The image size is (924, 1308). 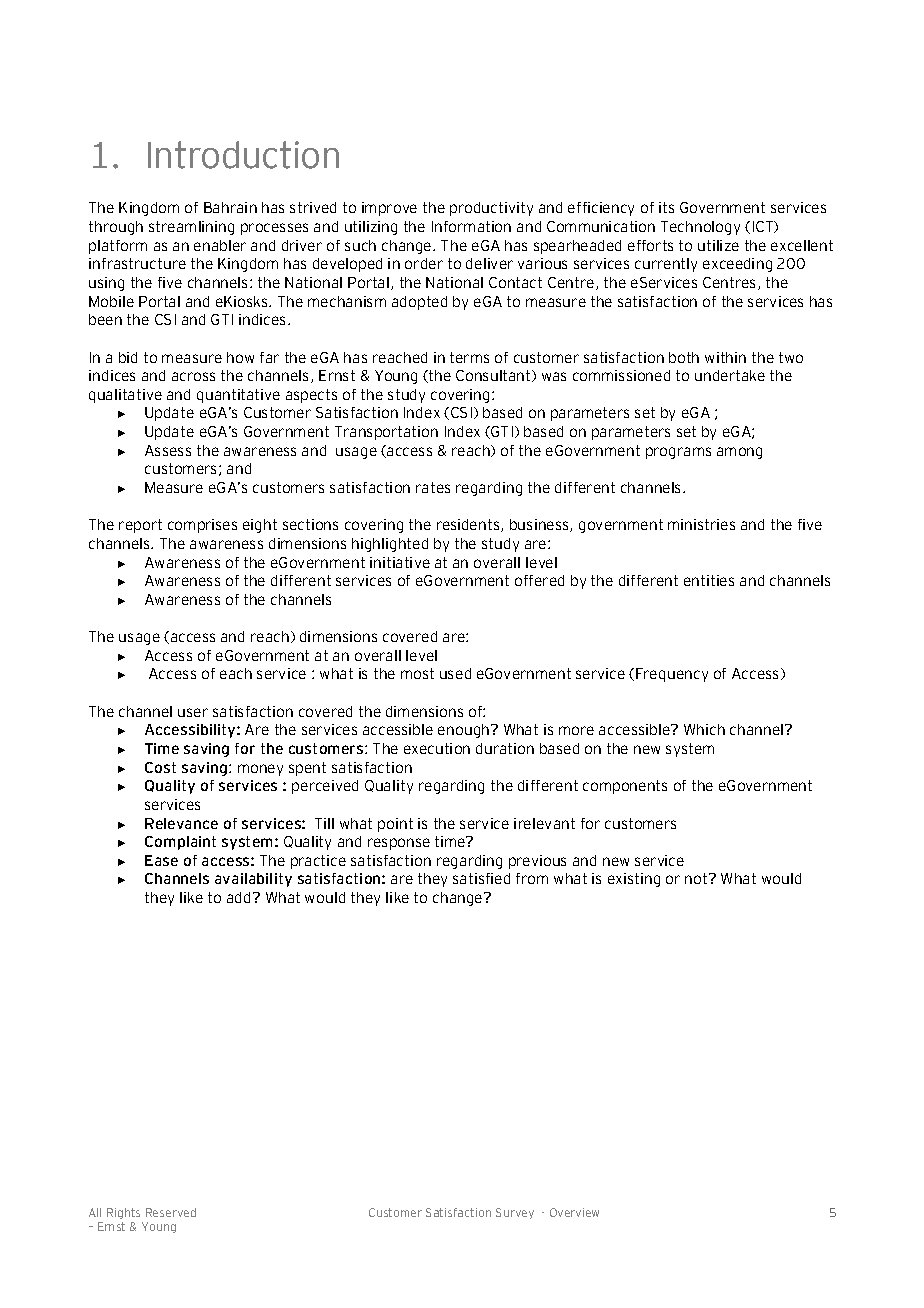 I want to click on Reserved, so click(x=171, y=1212).
